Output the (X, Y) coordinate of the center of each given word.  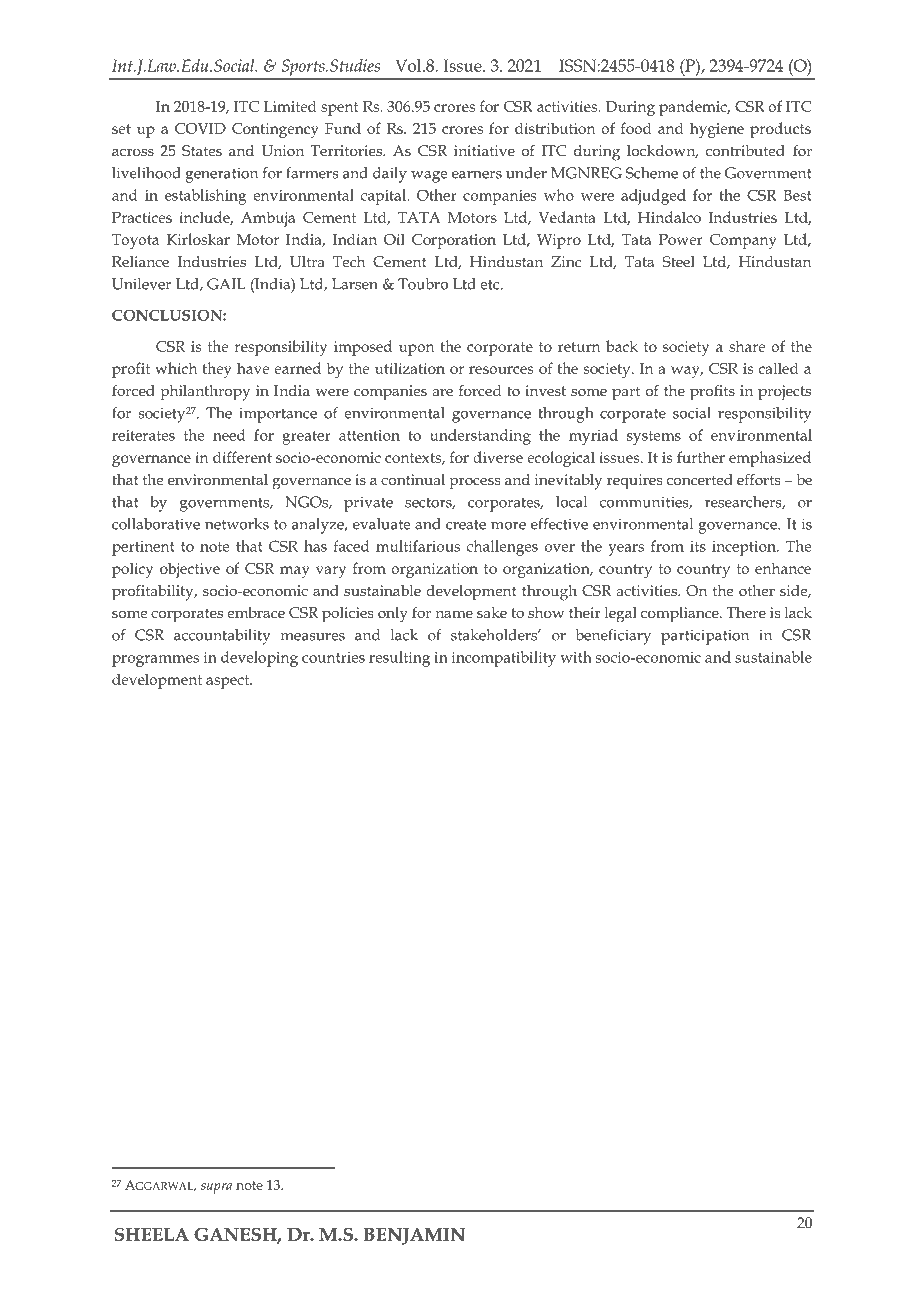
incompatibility (504, 659)
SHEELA (152, 1234)
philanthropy (205, 393)
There (746, 612)
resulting (399, 659)
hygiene (717, 130)
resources (501, 370)
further (701, 457)
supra (216, 1188)
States (202, 150)
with (576, 657)
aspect (229, 682)
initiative (484, 150)
